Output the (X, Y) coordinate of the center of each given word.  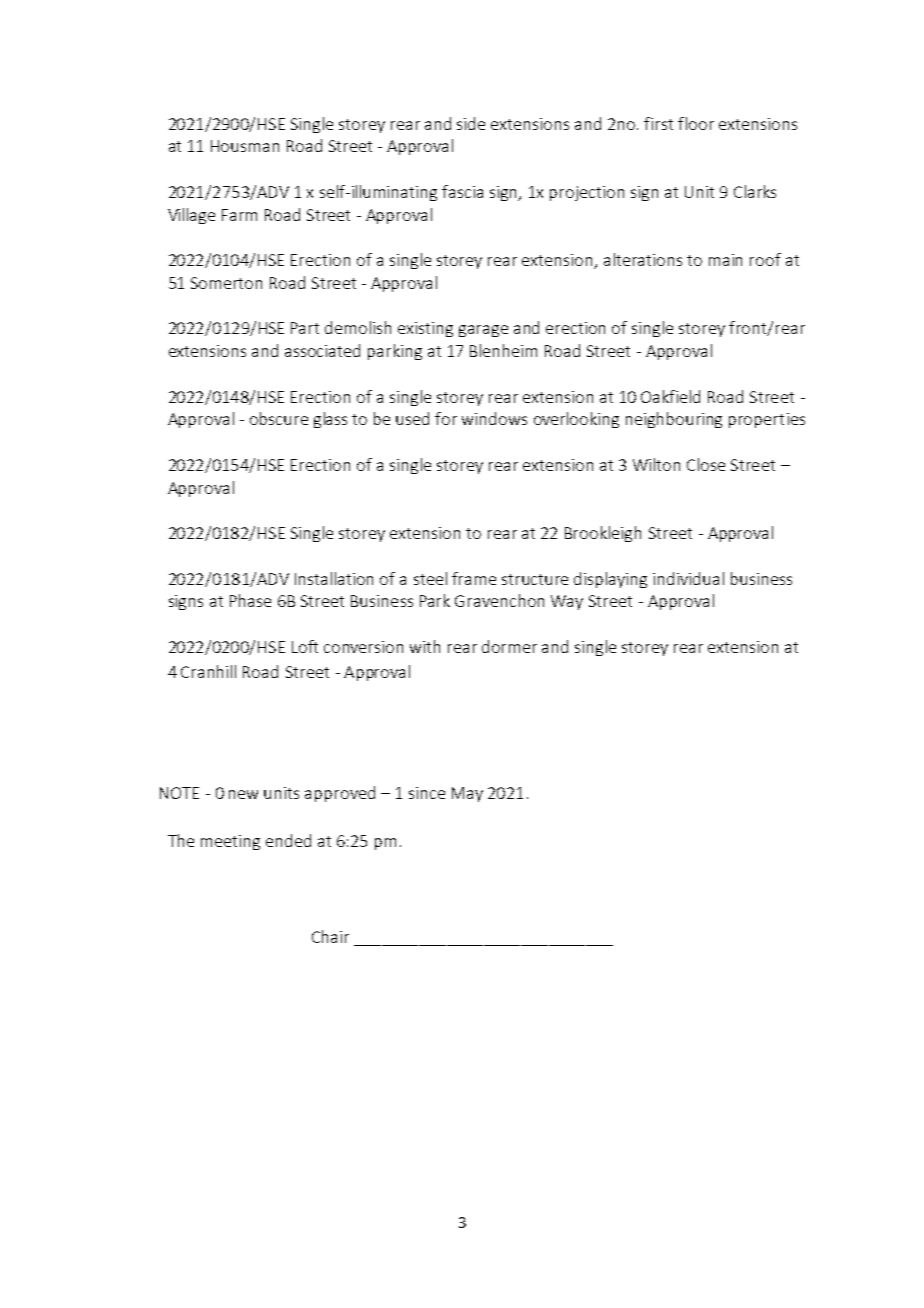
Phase (250, 600)
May (467, 794)
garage (483, 331)
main (725, 260)
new (243, 794)
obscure (279, 418)
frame (474, 578)
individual (688, 578)
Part (305, 328)
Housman (245, 146)
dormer (509, 646)
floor (696, 123)
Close (706, 464)
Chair (330, 936)
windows (494, 418)
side (471, 123)
